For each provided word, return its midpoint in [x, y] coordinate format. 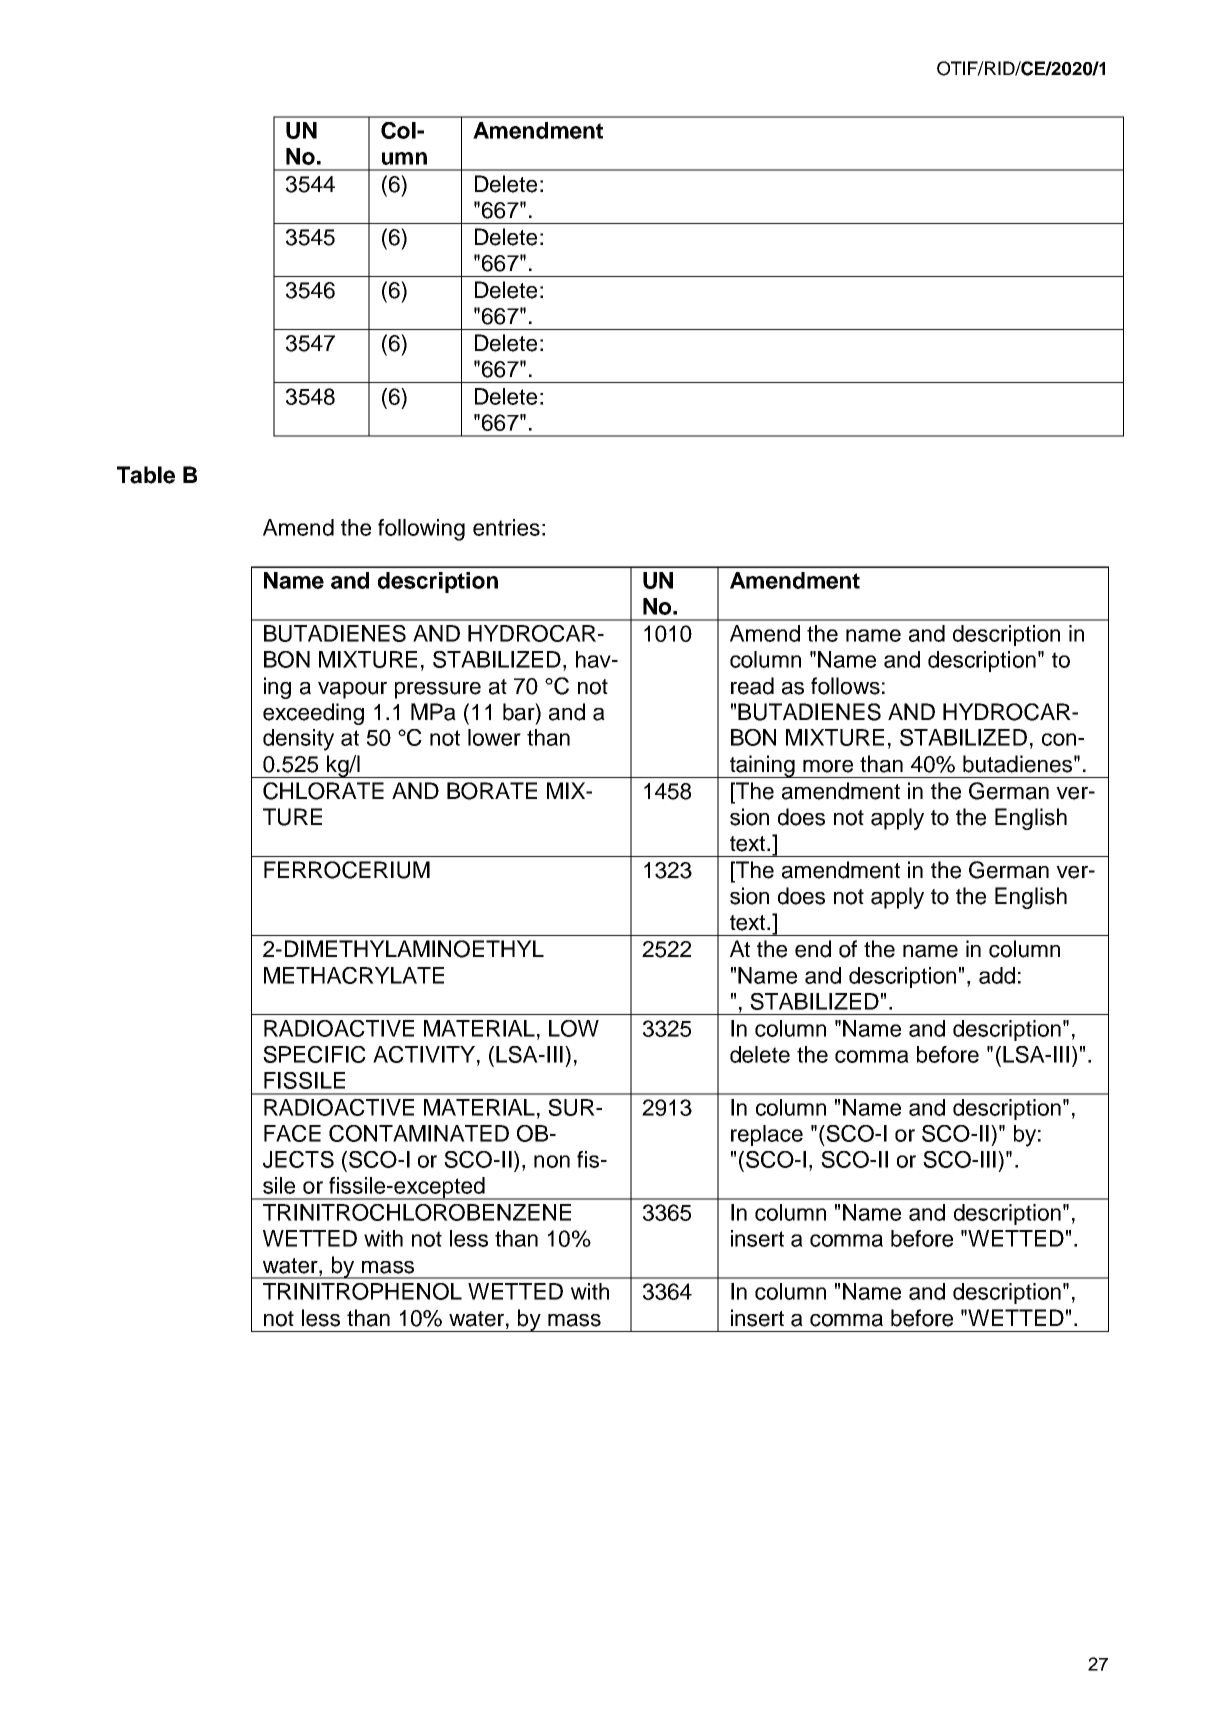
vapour [352, 690]
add [997, 975]
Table [146, 475]
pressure [438, 690]
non [552, 1161]
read [752, 686]
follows [845, 686]
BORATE [492, 791]
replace [767, 1135]
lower [494, 737]
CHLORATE [323, 791]
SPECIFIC [314, 1054]
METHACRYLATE [354, 975]
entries [506, 527]
